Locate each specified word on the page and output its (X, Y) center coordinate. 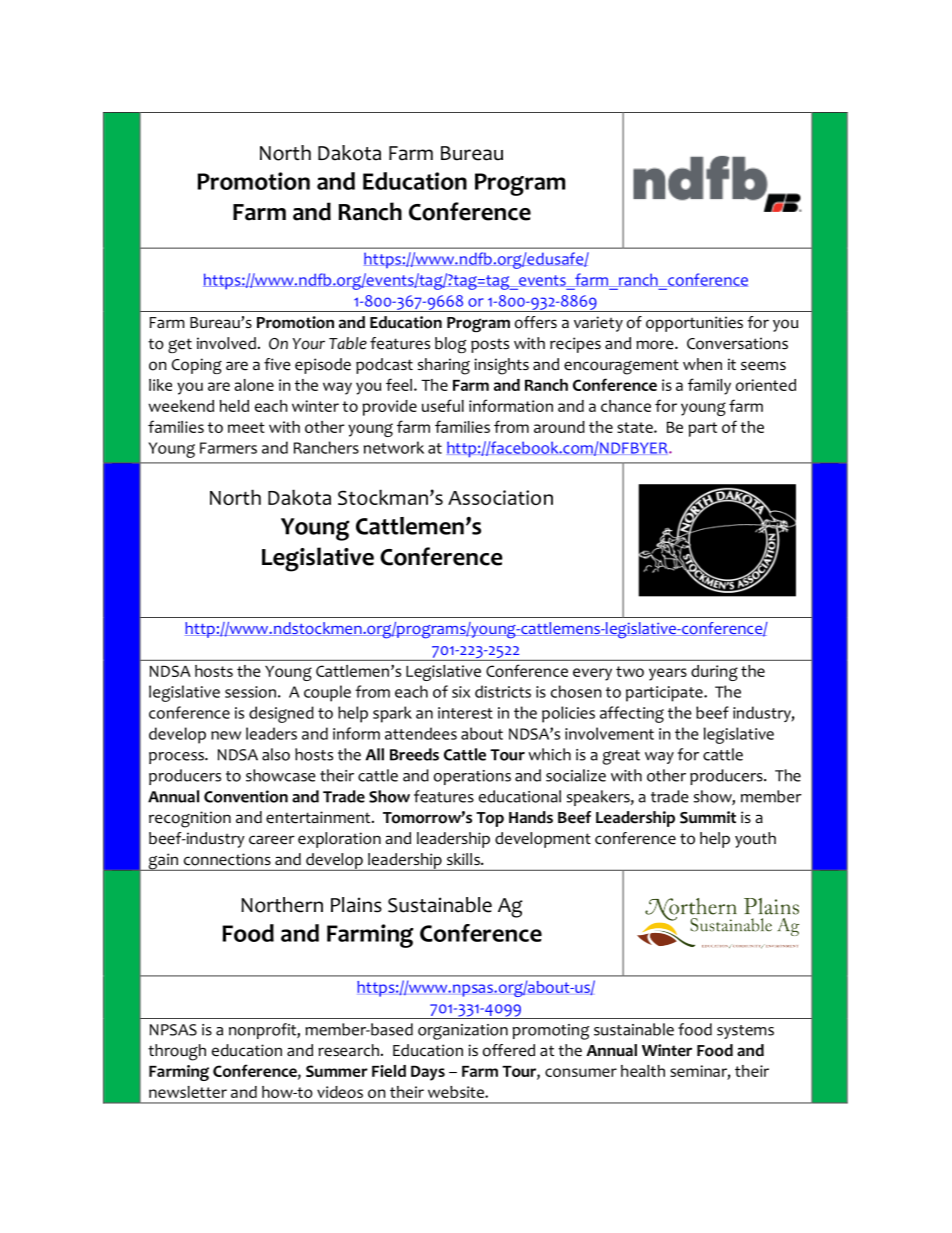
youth (755, 840)
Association (500, 497)
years (668, 674)
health (643, 1071)
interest (465, 713)
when (702, 364)
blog (450, 345)
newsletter (188, 1092)
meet (246, 427)
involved (226, 343)
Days (428, 1073)
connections (227, 859)
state (636, 427)
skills (464, 859)
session (250, 692)
